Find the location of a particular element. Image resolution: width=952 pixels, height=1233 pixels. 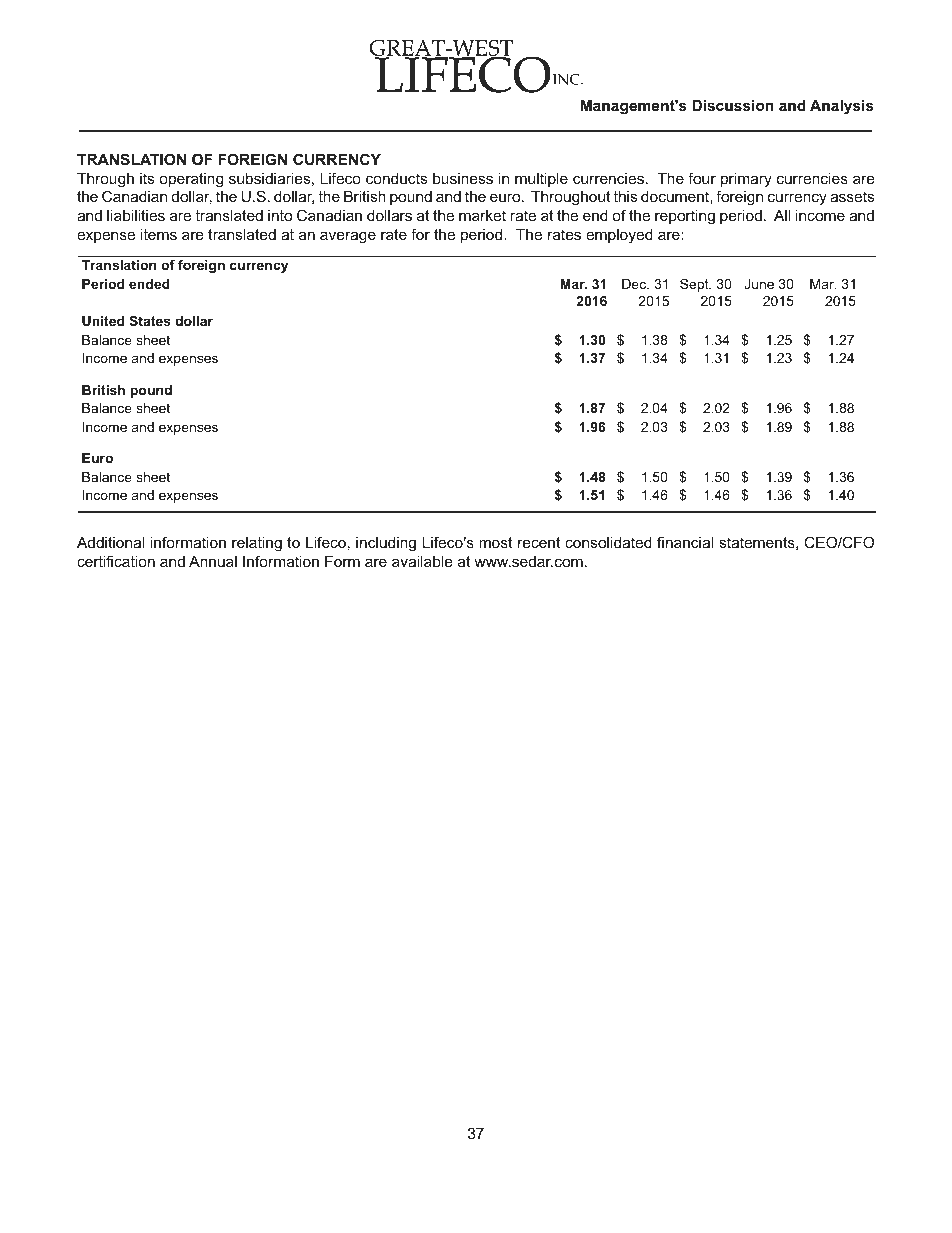

business is located at coordinates (463, 178).
